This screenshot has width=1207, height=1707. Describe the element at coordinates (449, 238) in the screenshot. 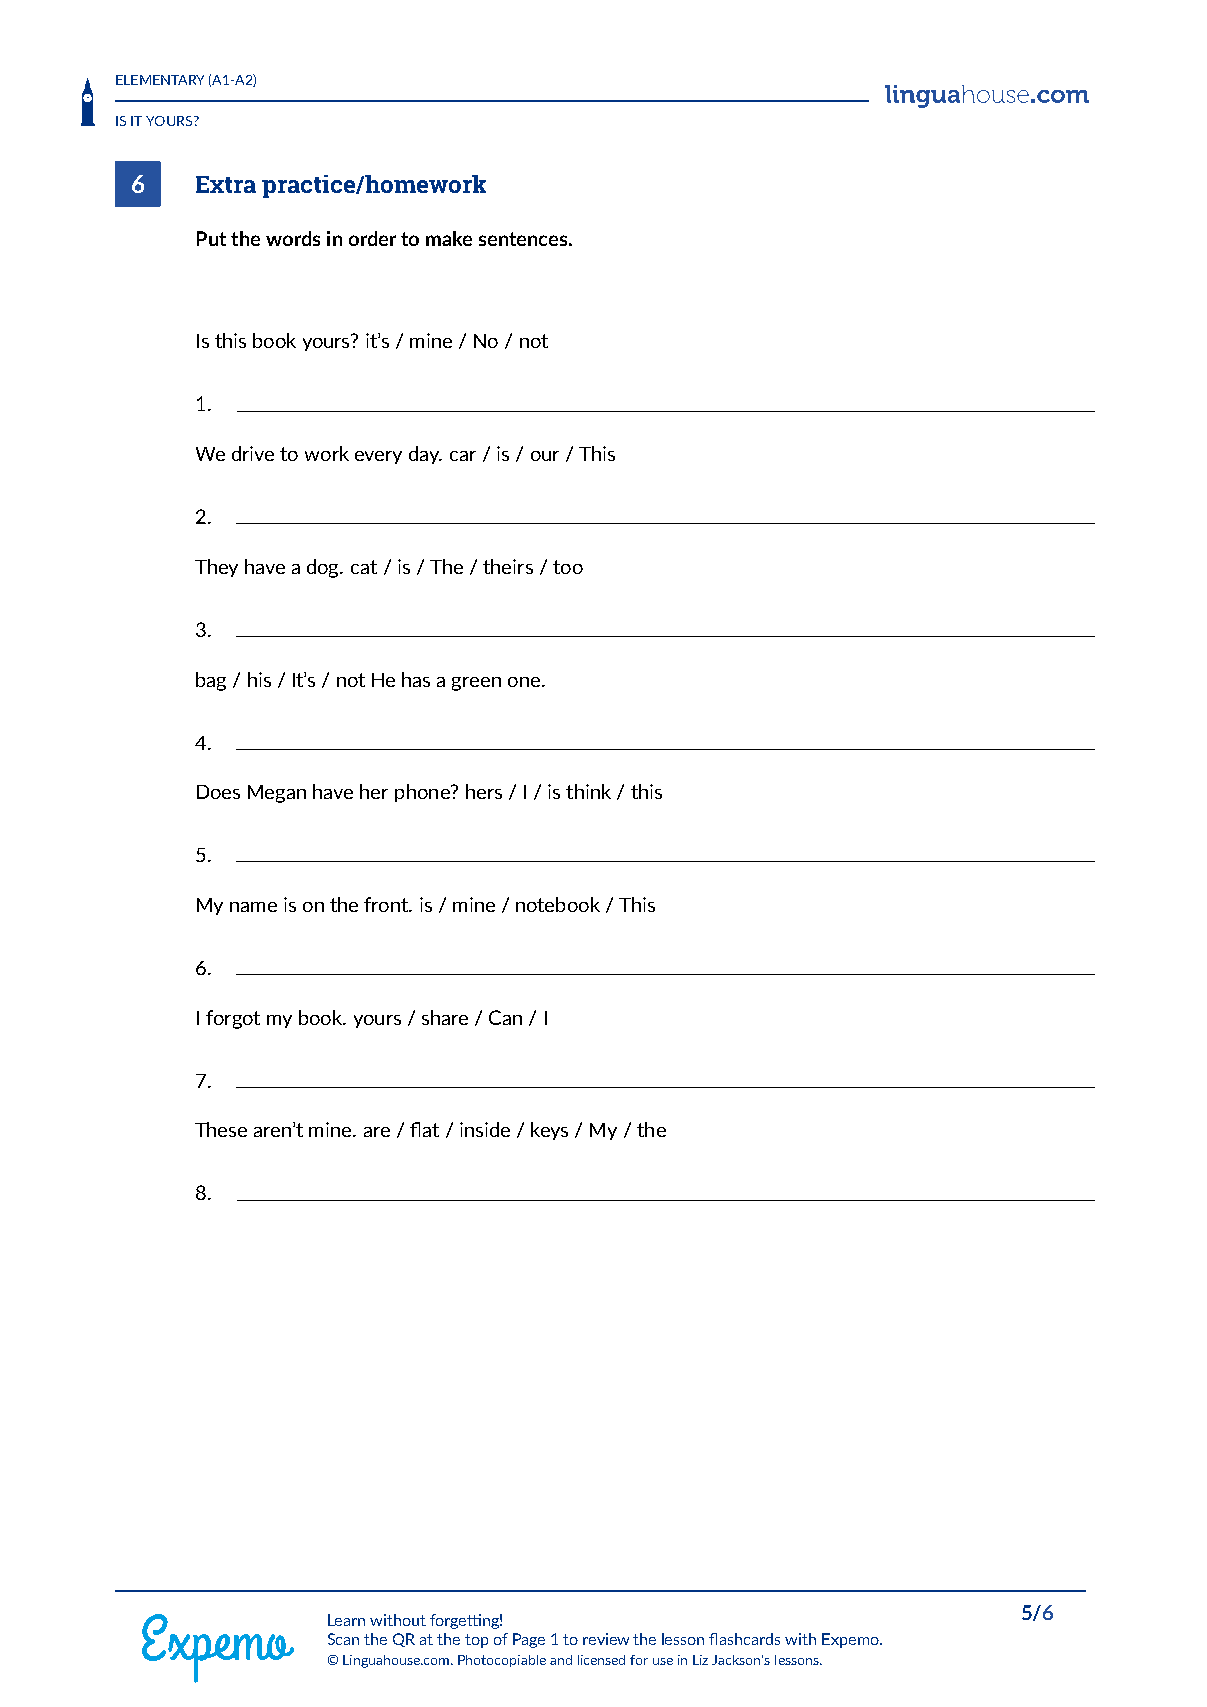

I see `make` at that location.
